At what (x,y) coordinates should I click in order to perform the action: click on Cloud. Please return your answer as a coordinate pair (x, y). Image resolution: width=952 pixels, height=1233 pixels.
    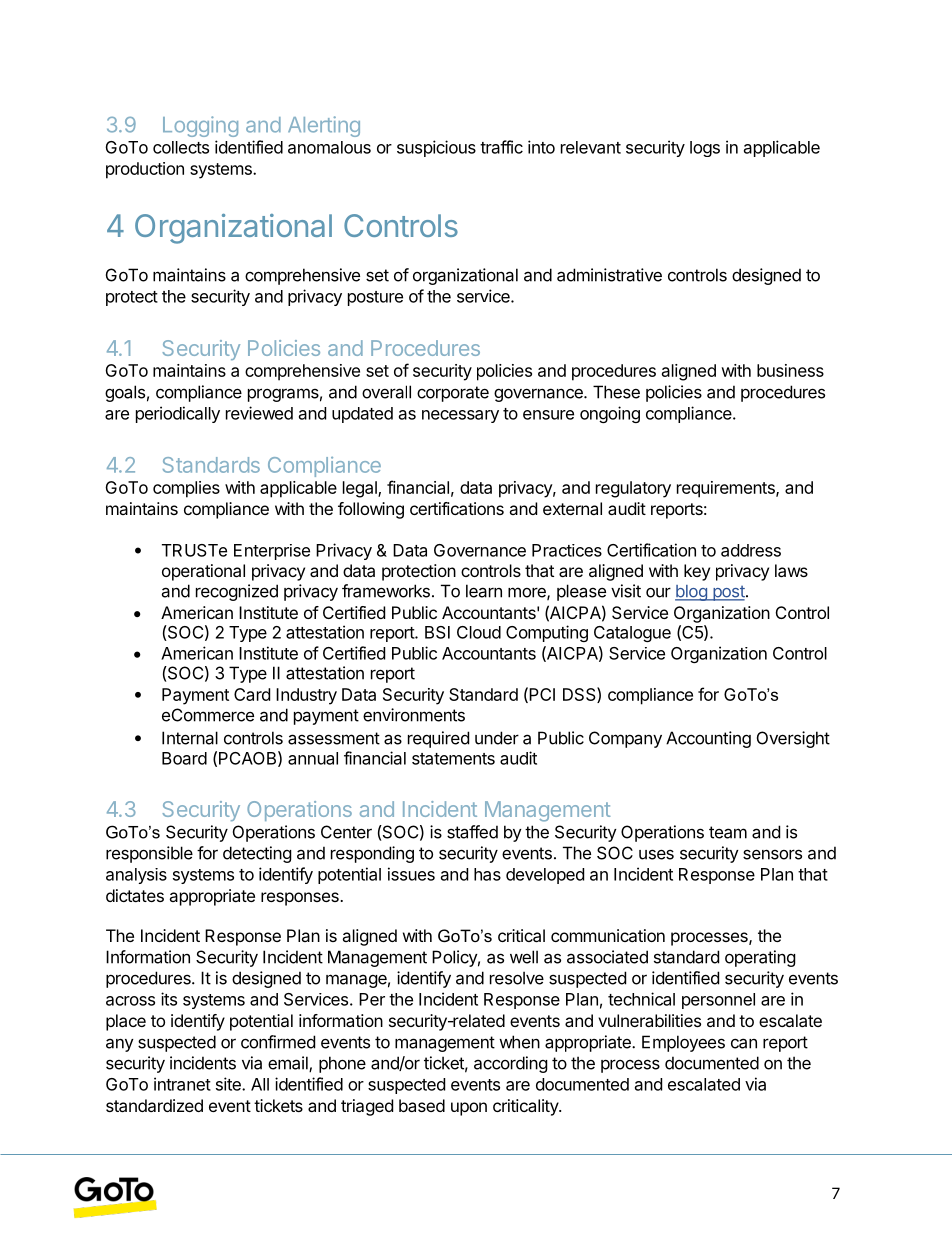
    Looking at the image, I should click on (479, 632).
